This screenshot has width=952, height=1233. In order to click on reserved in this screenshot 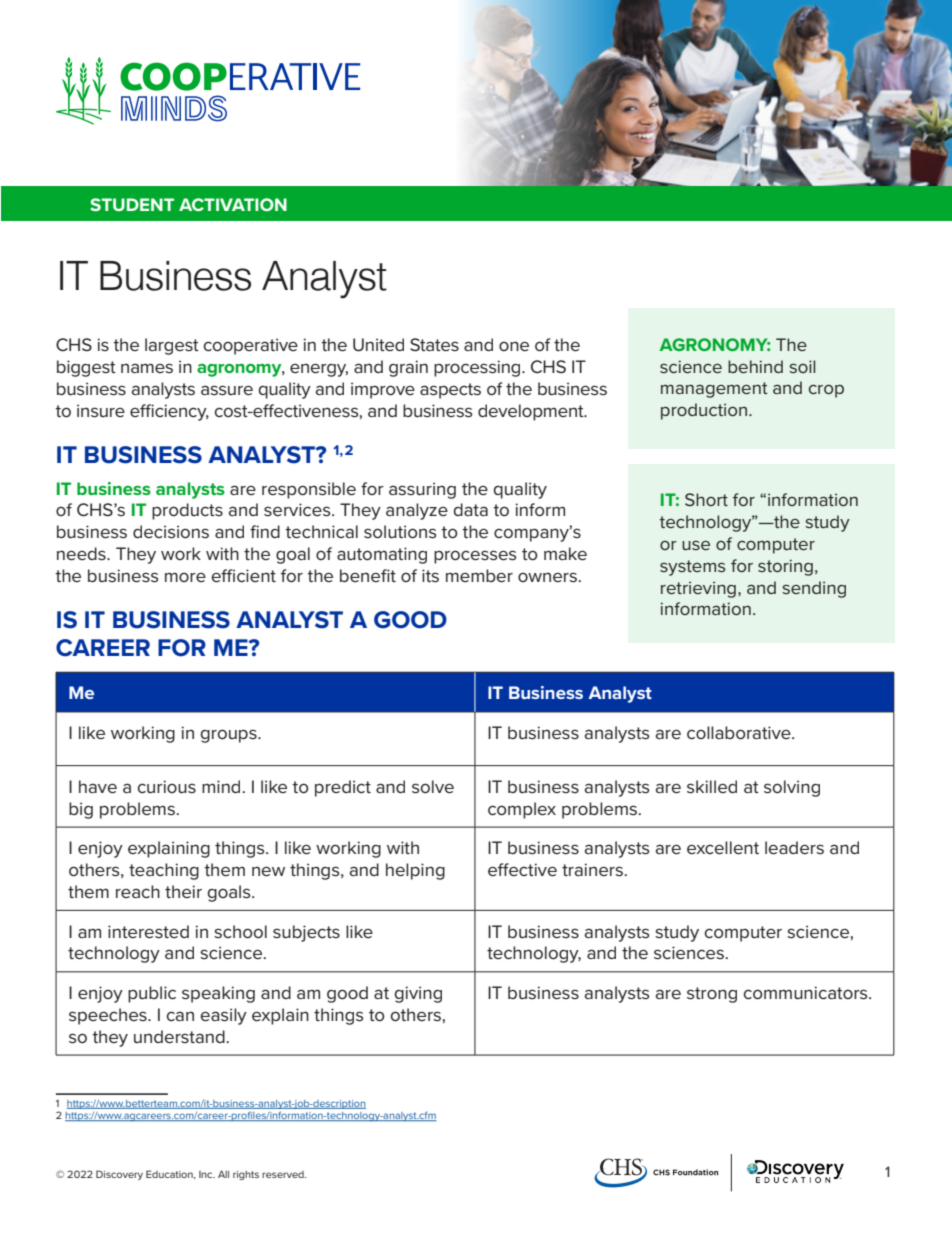, I will do `click(284, 1174)`.
